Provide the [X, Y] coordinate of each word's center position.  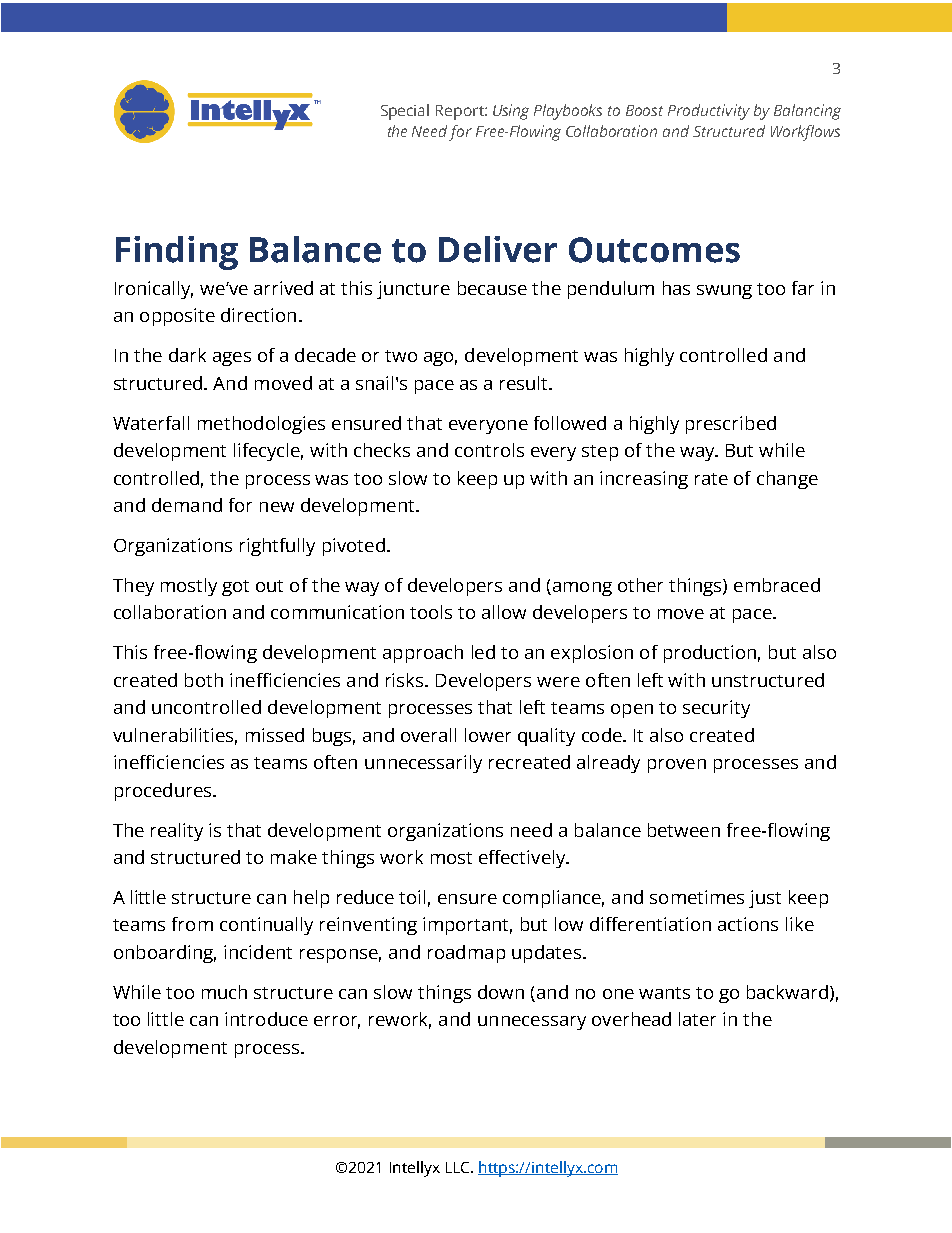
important [467, 926]
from [192, 924]
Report [461, 112]
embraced [777, 585]
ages [232, 359]
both [204, 680]
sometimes [697, 897]
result [525, 383]
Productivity [709, 112]
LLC [459, 1167]
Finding [177, 253]
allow [504, 612]
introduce [266, 1019]
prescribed [731, 425]
